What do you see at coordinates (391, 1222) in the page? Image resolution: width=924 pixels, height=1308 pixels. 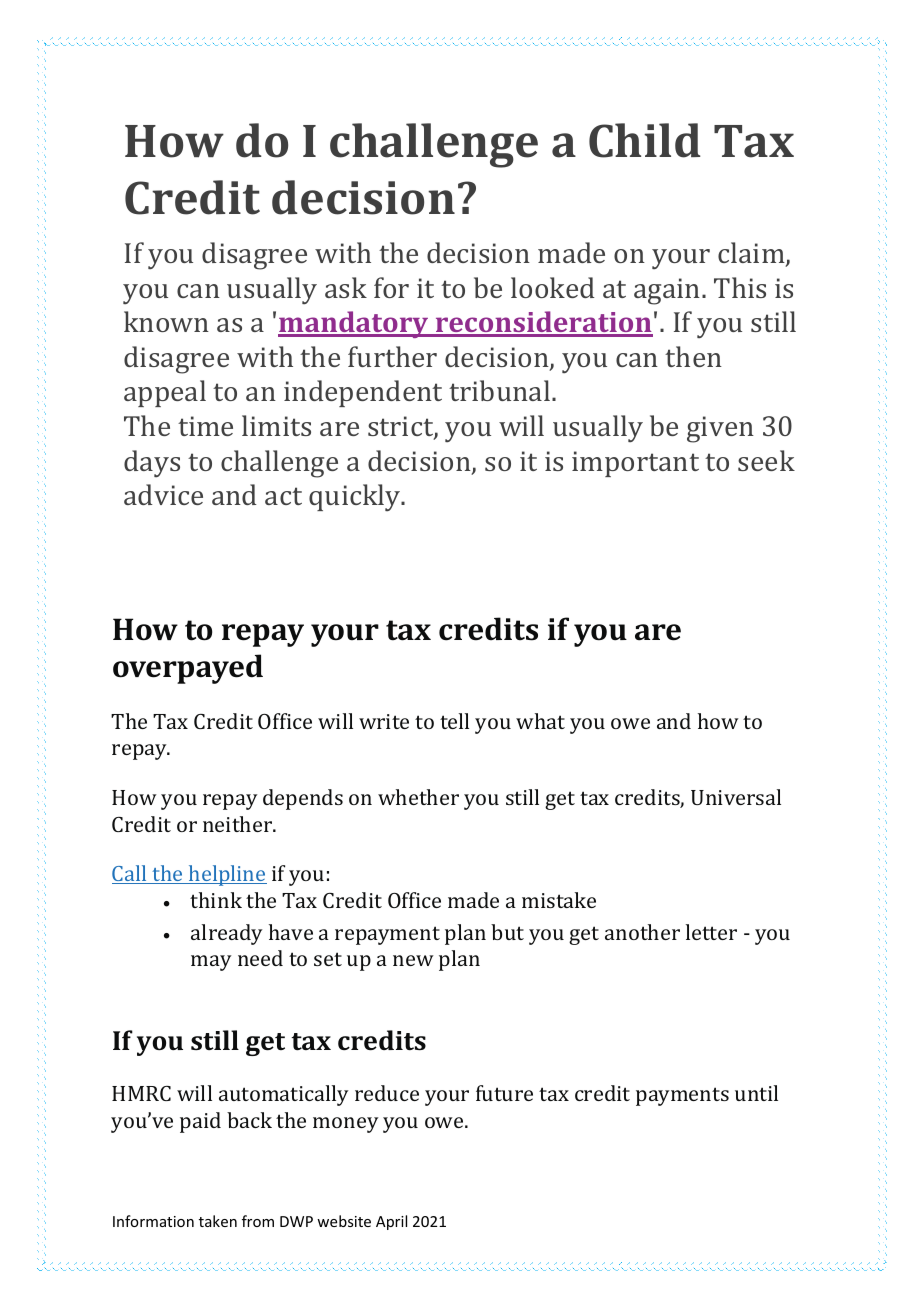 I see `April` at bounding box center [391, 1222].
